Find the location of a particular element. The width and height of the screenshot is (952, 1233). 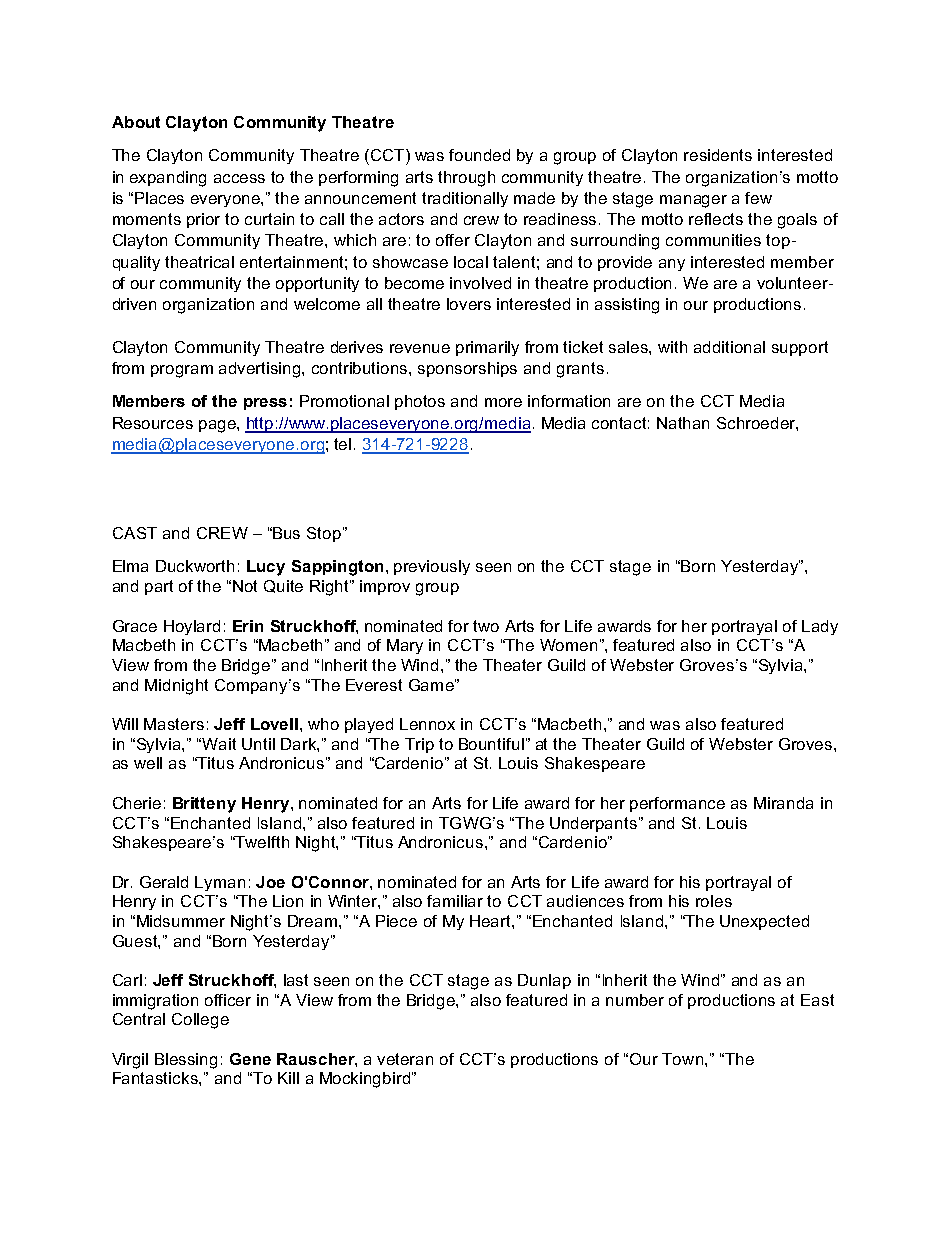

Town is located at coordinates (682, 1059).
